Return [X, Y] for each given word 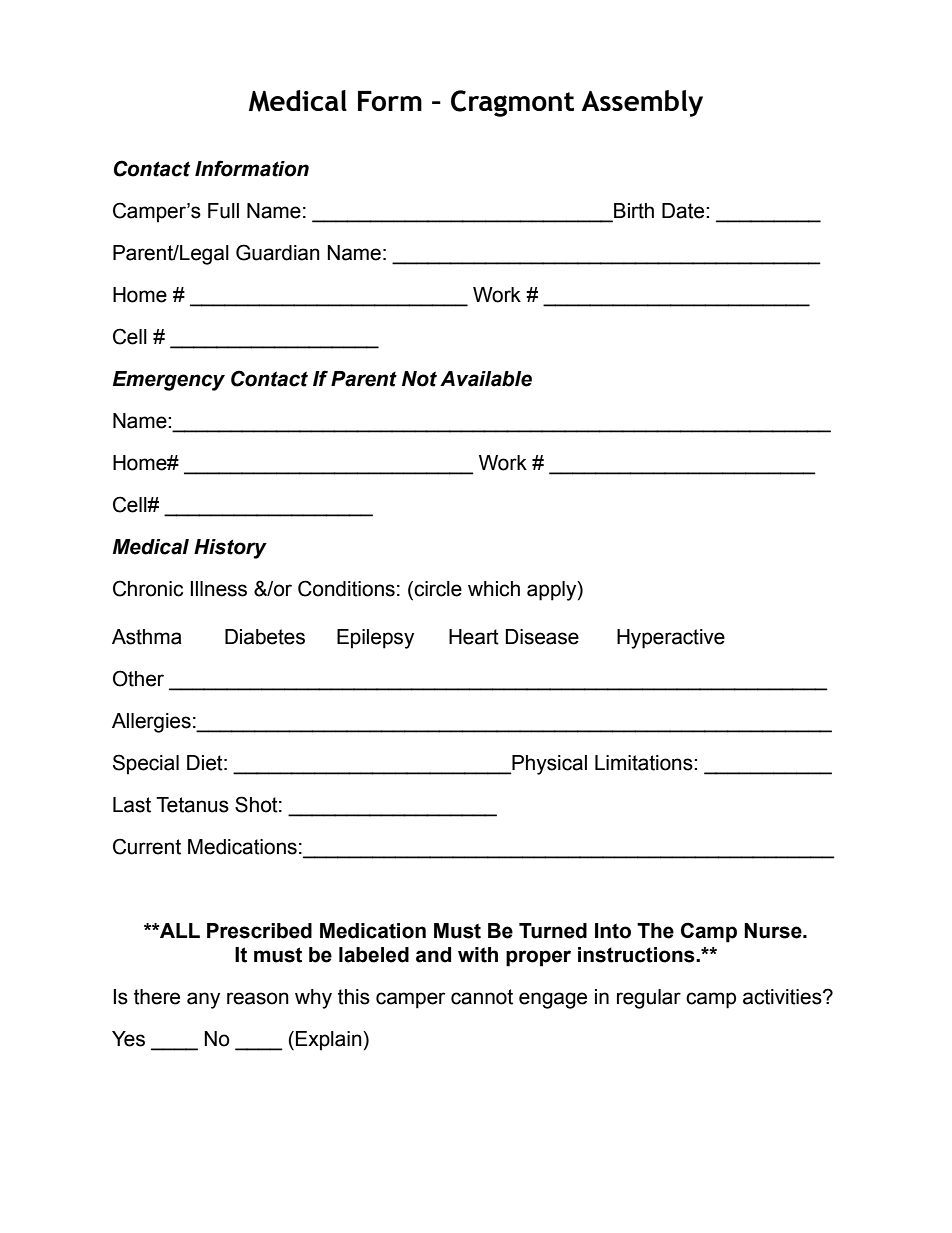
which [494, 589]
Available [486, 379]
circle [437, 590]
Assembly [642, 103]
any [203, 1000]
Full [223, 211]
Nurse [774, 931]
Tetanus [192, 805]
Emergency [169, 381]
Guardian [278, 252]
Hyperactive [671, 639]
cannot [482, 997]
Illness [219, 589]
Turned [553, 931]
